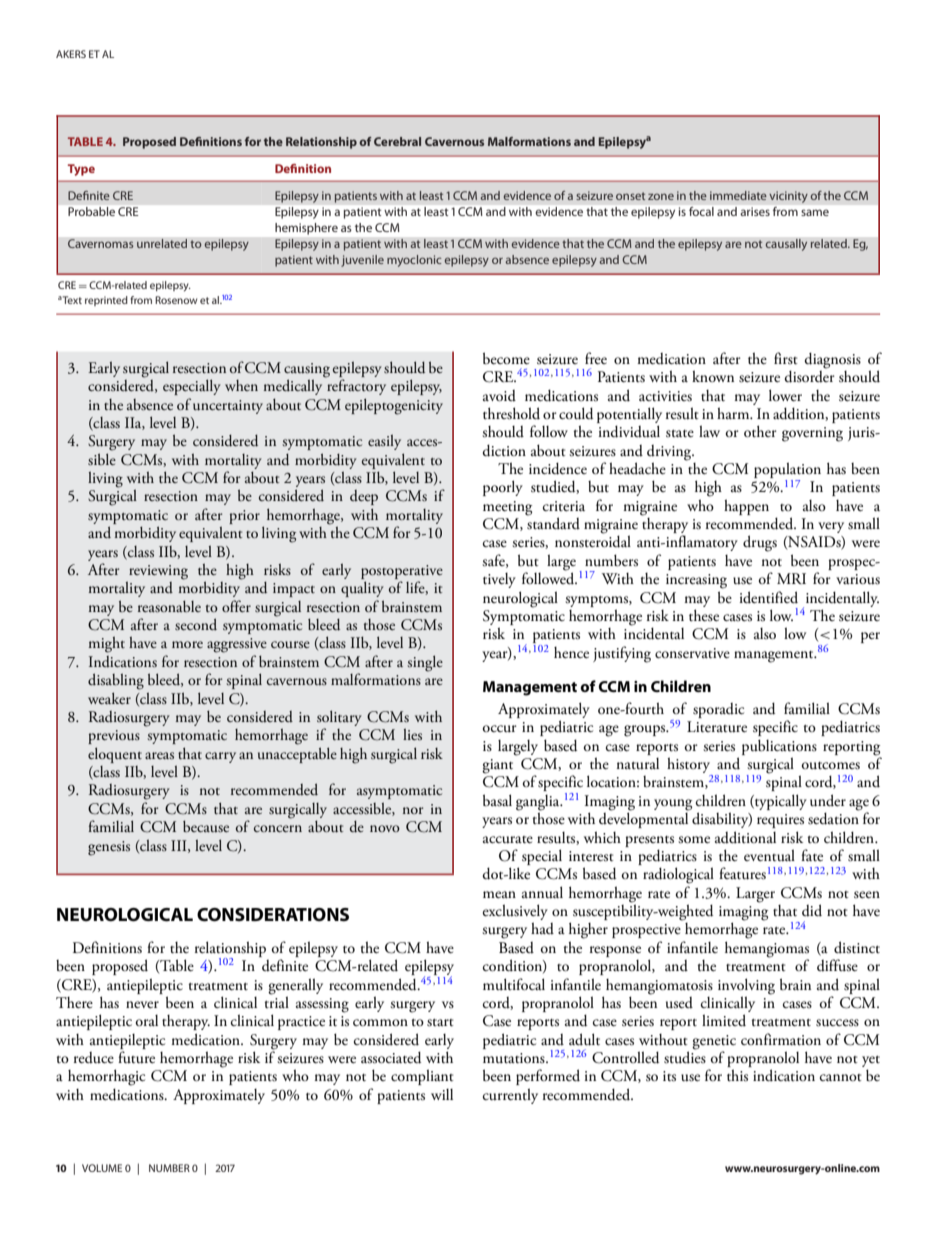 This screenshot has width=952, height=1255. I want to click on Cerebral, so click(397, 141).
